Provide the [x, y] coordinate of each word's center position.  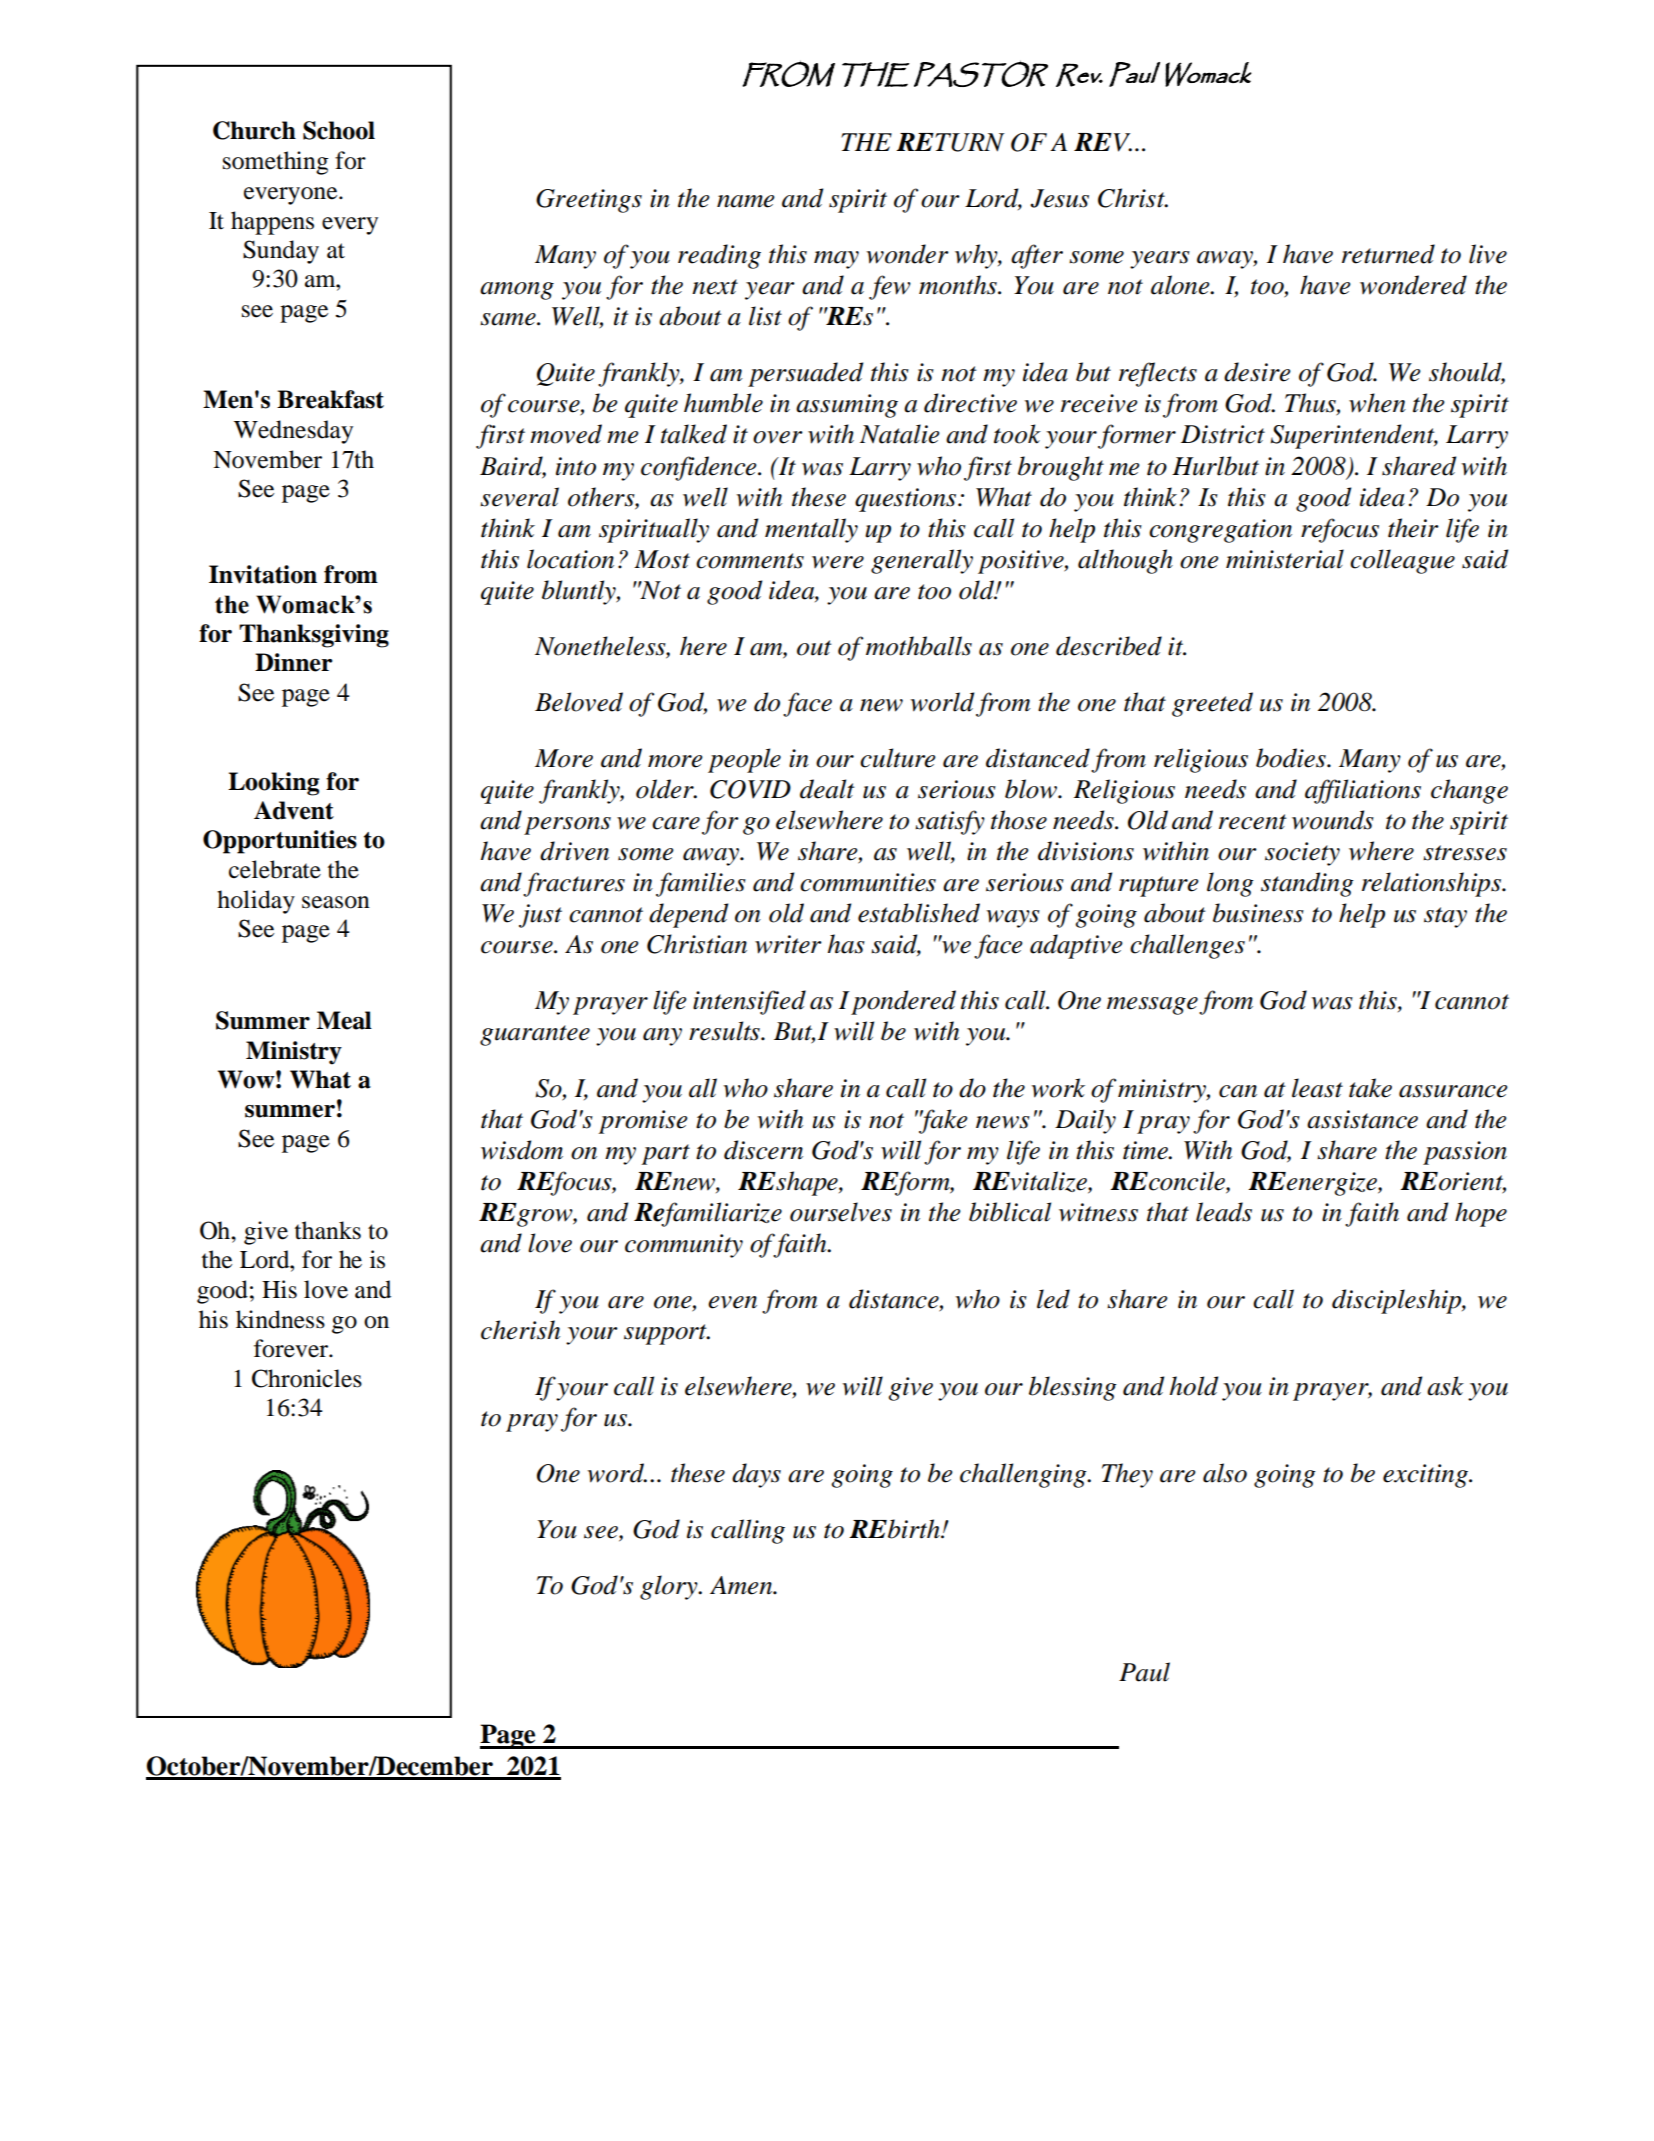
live [1488, 254]
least [1317, 1088]
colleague [1402, 561]
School [339, 130]
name [746, 201]
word [617, 1473]
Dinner [293, 662]
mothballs [919, 646]
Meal [344, 1020]
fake [942, 1121]
